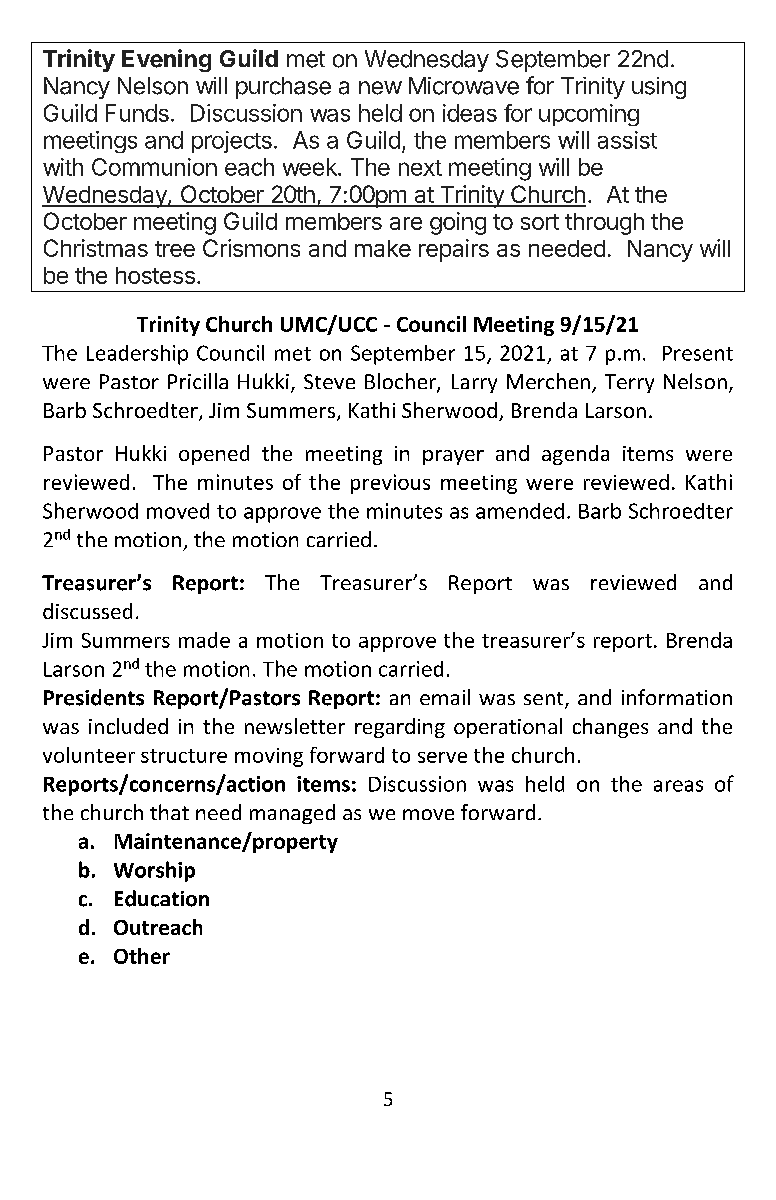 This screenshot has height=1200, width=776. I want to click on Other, so click(142, 956).
